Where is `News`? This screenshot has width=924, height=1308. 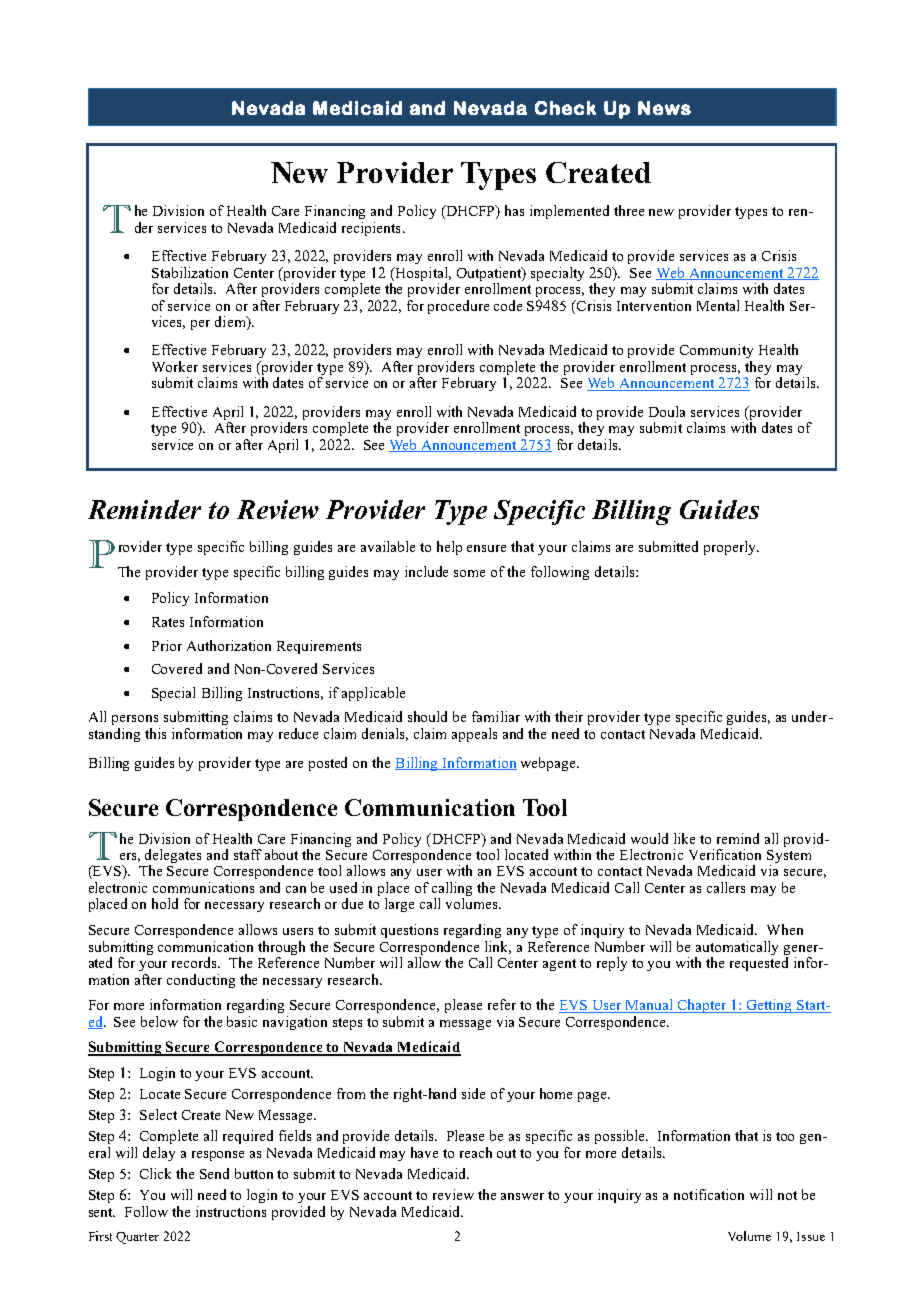
News is located at coordinates (664, 108).
